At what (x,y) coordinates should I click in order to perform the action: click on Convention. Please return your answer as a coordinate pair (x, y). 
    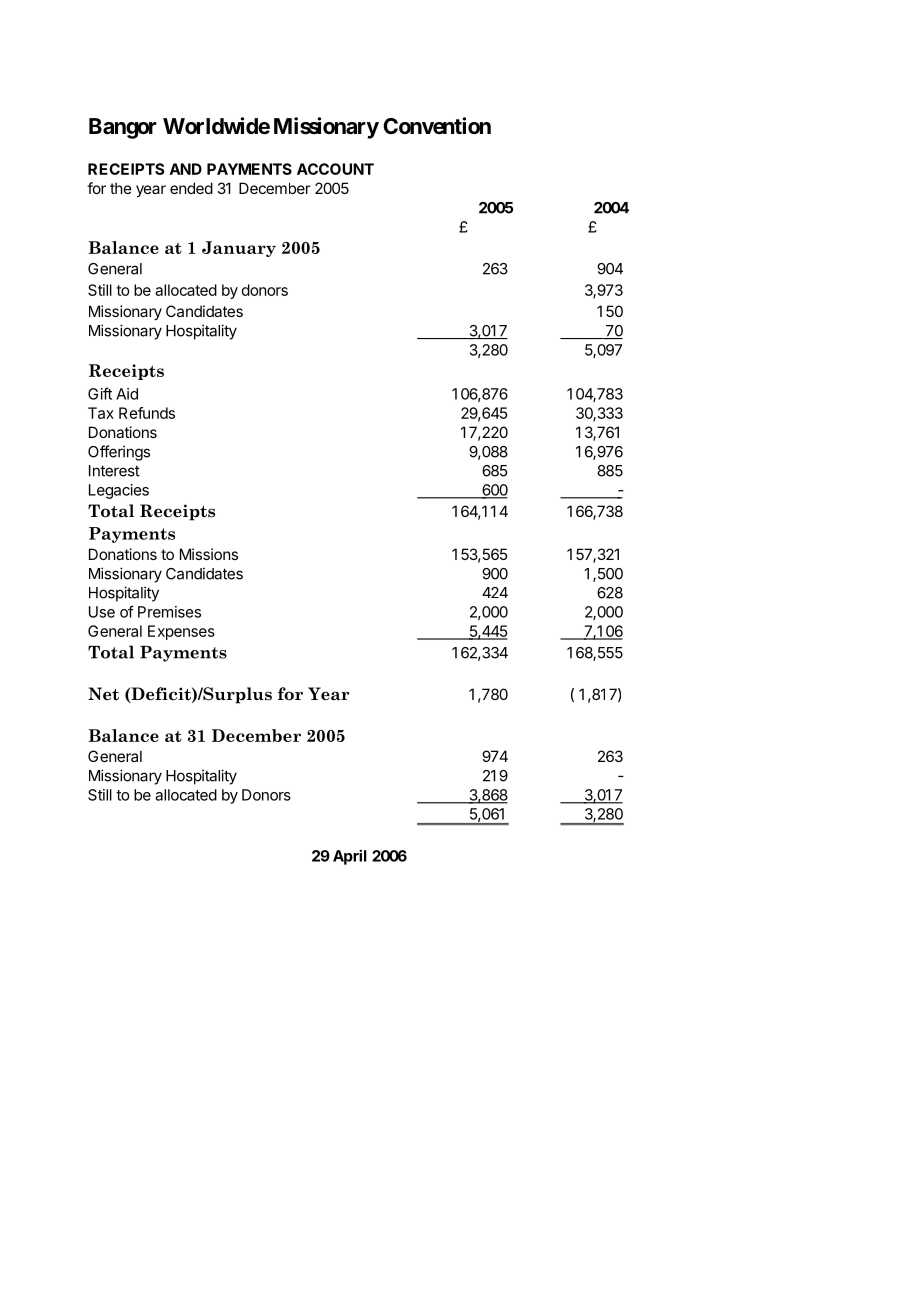
    Looking at the image, I should click on (437, 126).
